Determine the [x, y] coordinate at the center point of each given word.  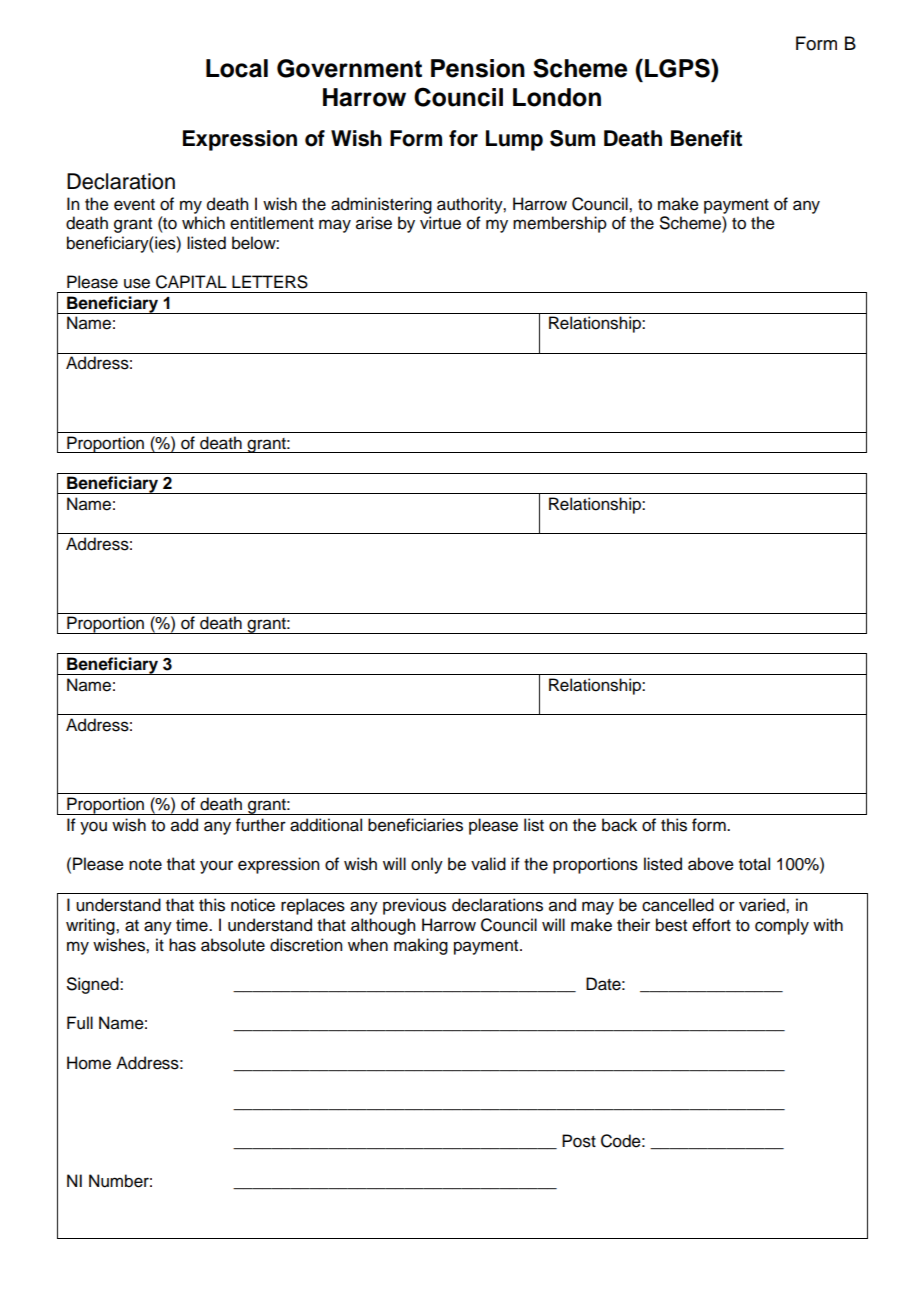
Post [579, 1141]
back [619, 825]
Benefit [706, 138]
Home [89, 1063]
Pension [478, 68]
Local [237, 68]
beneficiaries [415, 825]
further [261, 825]
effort [711, 925]
